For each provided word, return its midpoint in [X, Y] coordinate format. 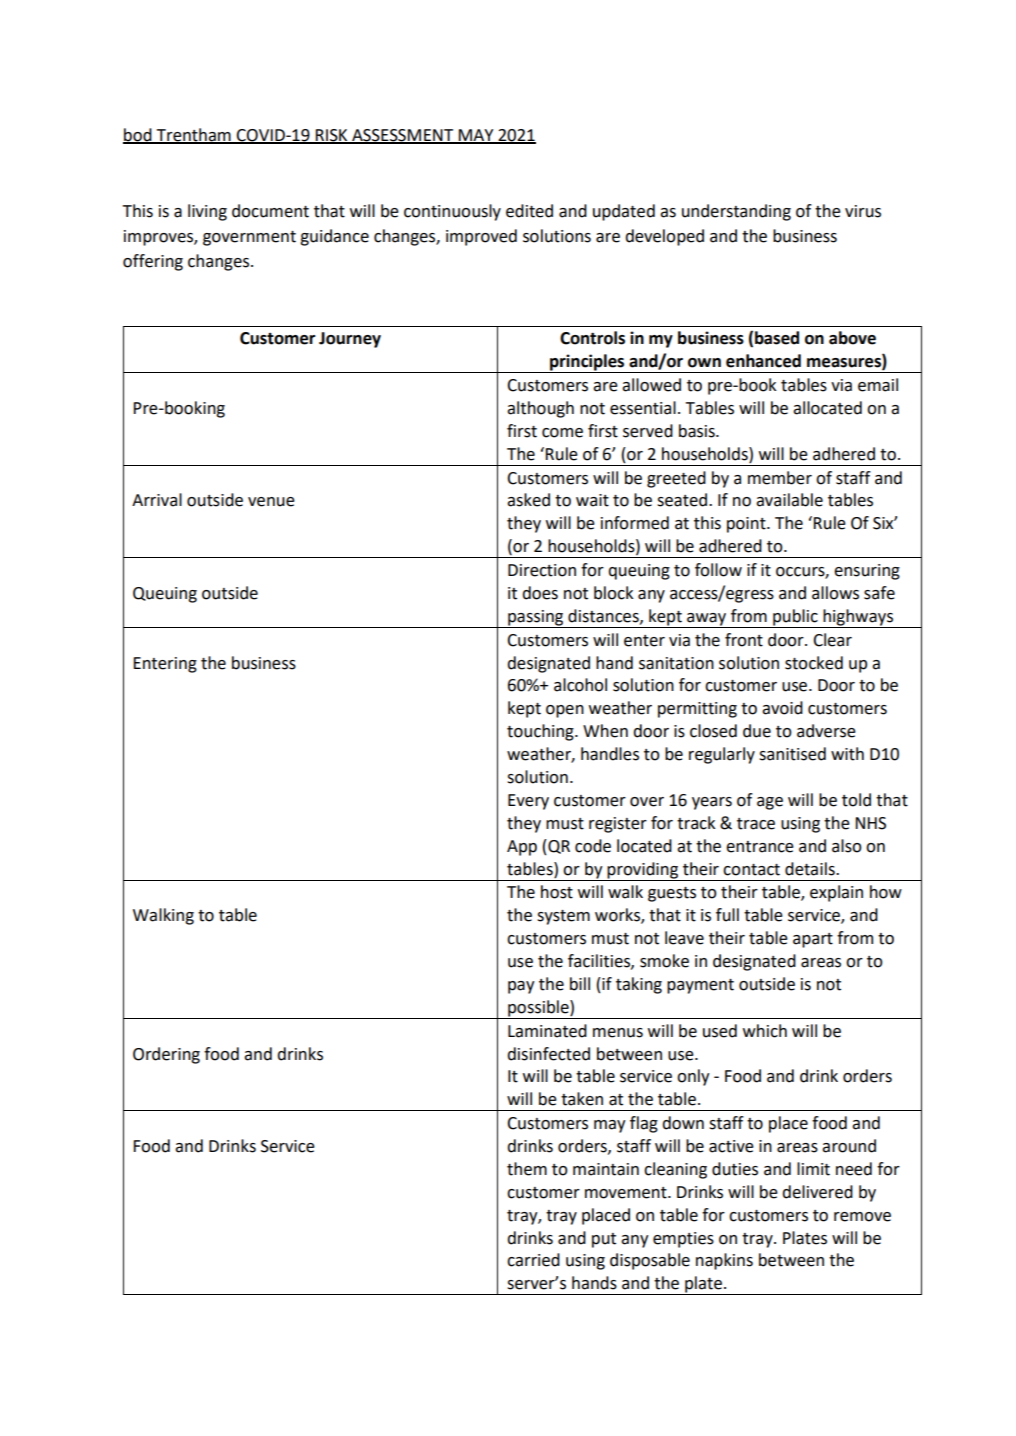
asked [528, 500]
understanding [736, 212]
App [522, 848]
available [789, 500]
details [811, 869]
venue [271, 502]
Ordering [166, 1055]
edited [529, 211]
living [207, 212]
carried [533, 1260]
